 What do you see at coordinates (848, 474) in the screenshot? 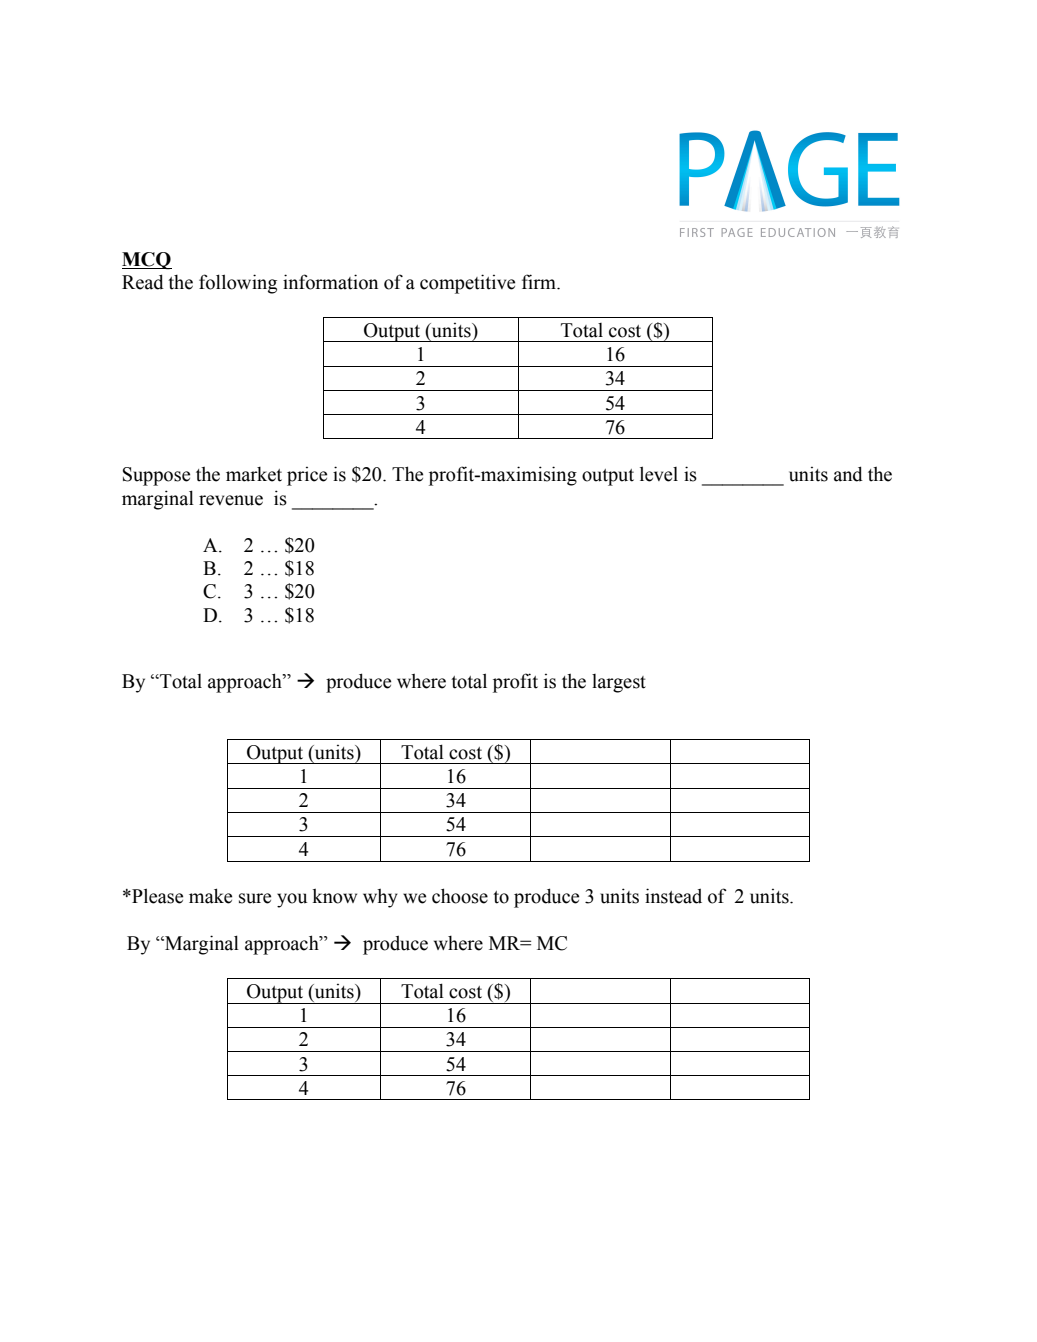
I see `and` at bounding box center [848, 474].
